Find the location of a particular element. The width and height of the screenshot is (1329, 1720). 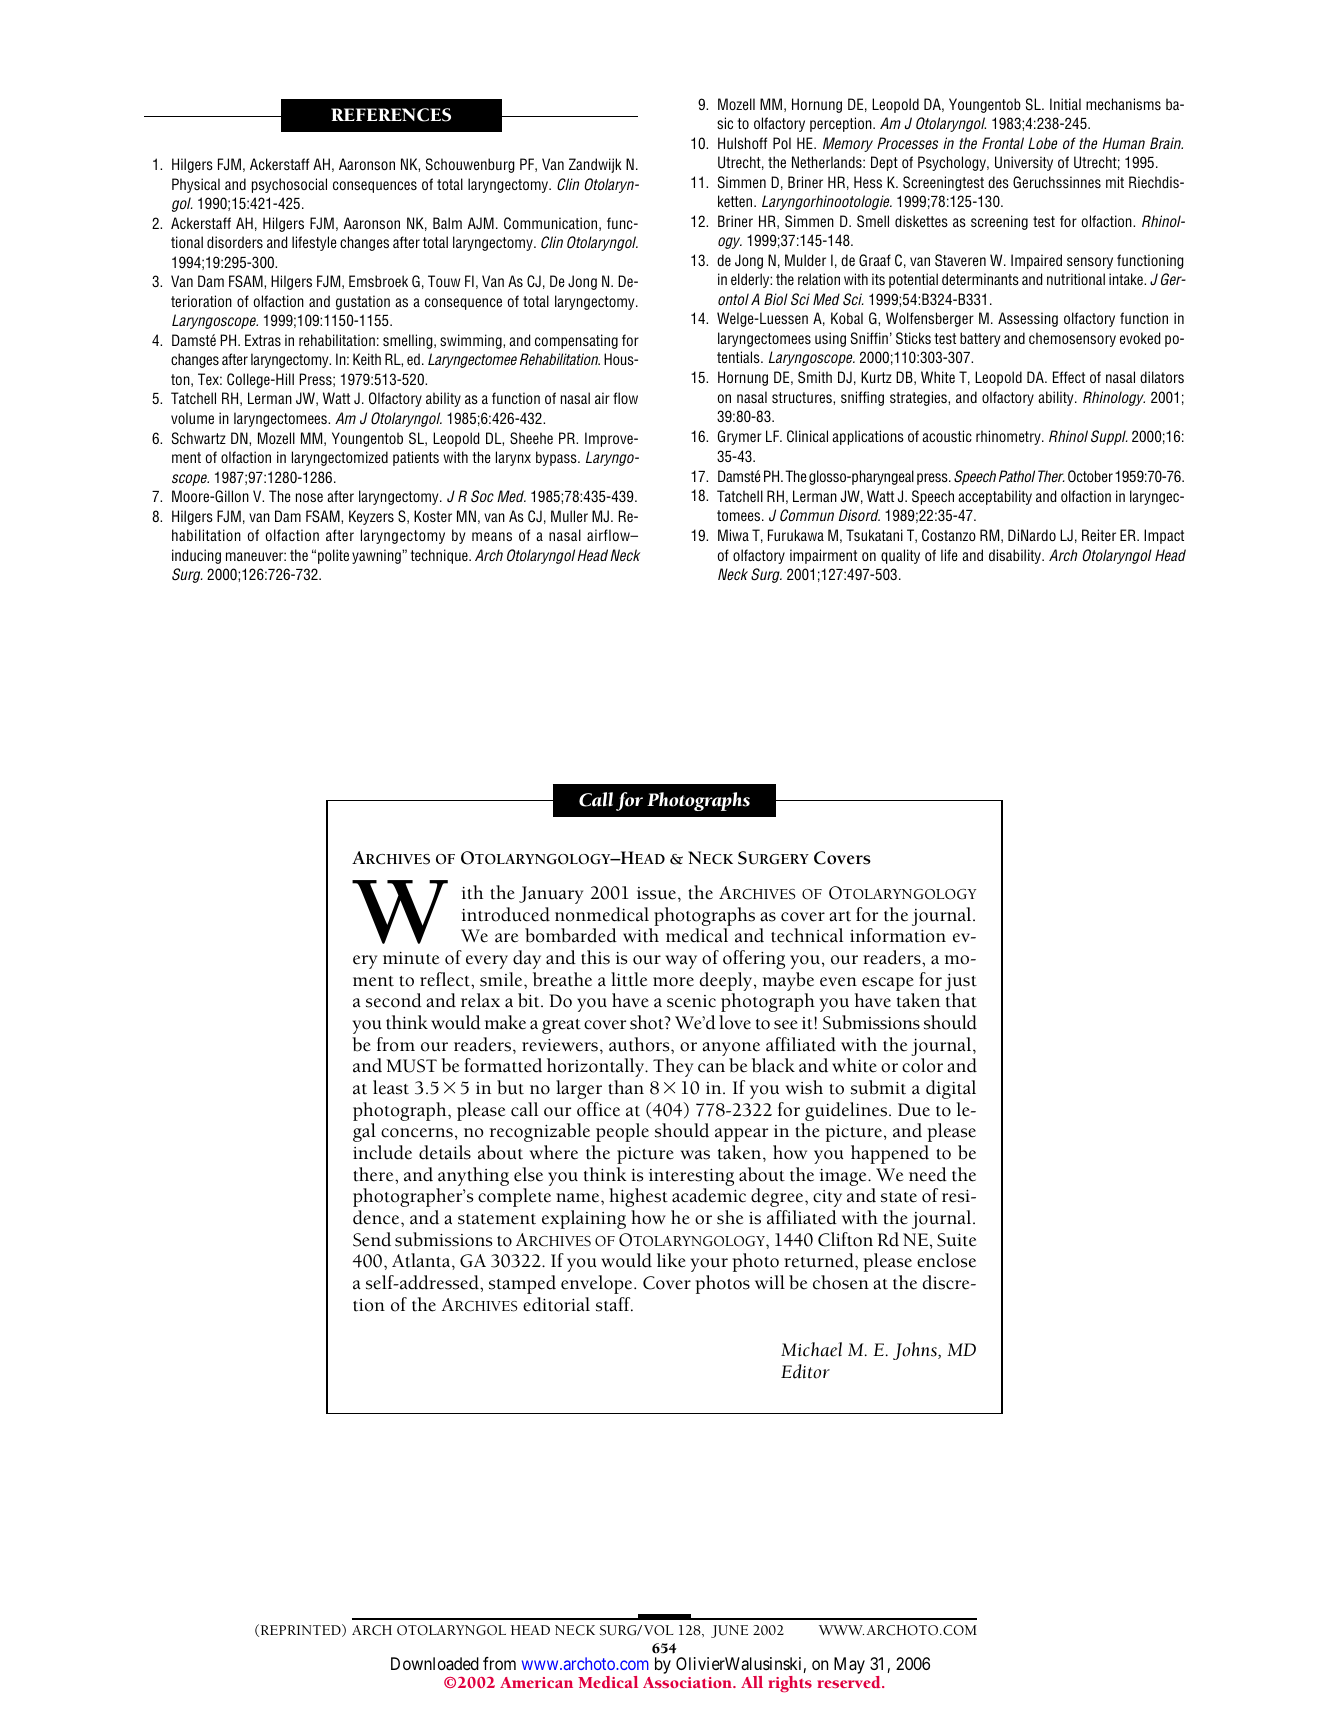

Lobe is located at coordinates (1042, 143).
